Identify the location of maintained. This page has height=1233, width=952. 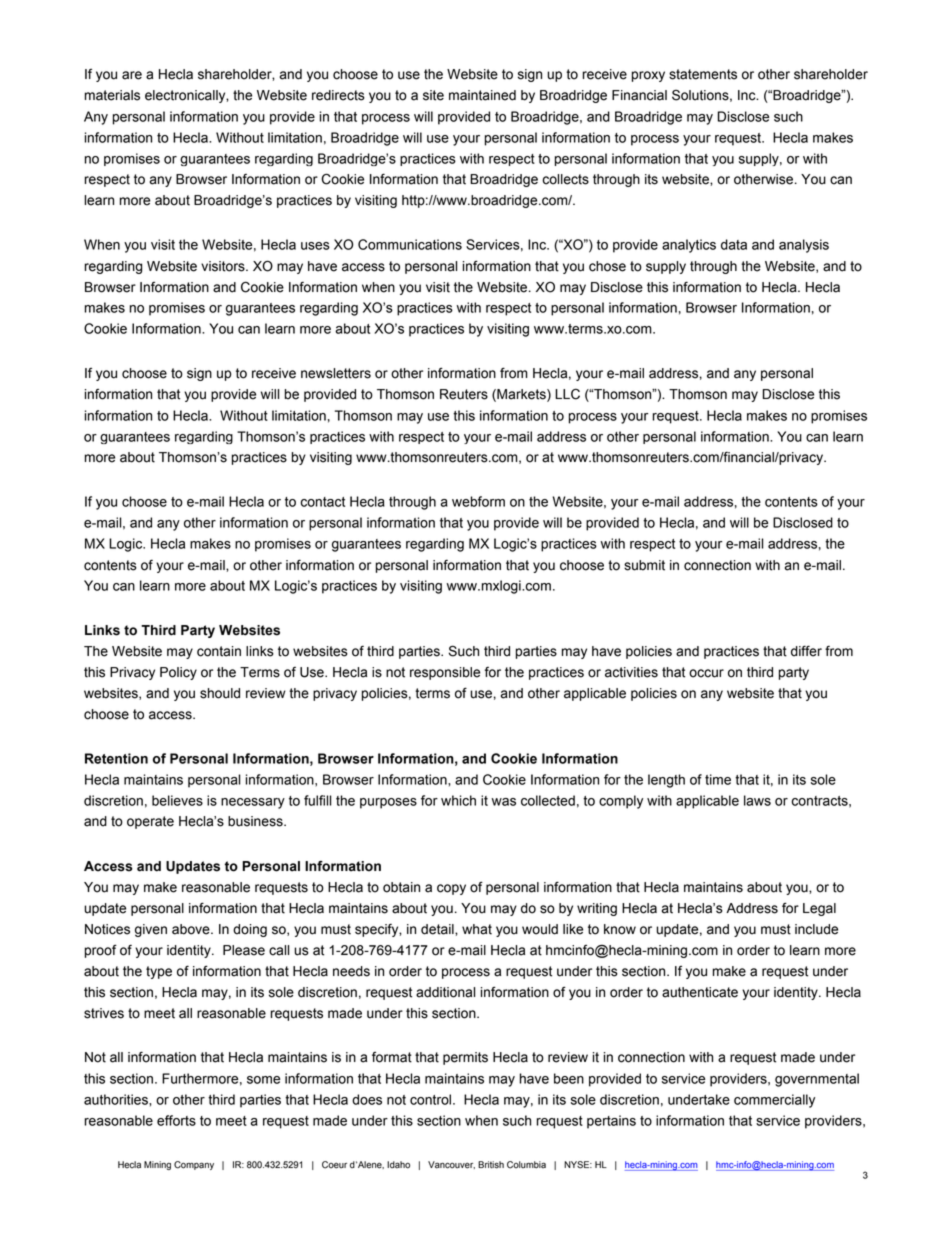
(482, 95).
